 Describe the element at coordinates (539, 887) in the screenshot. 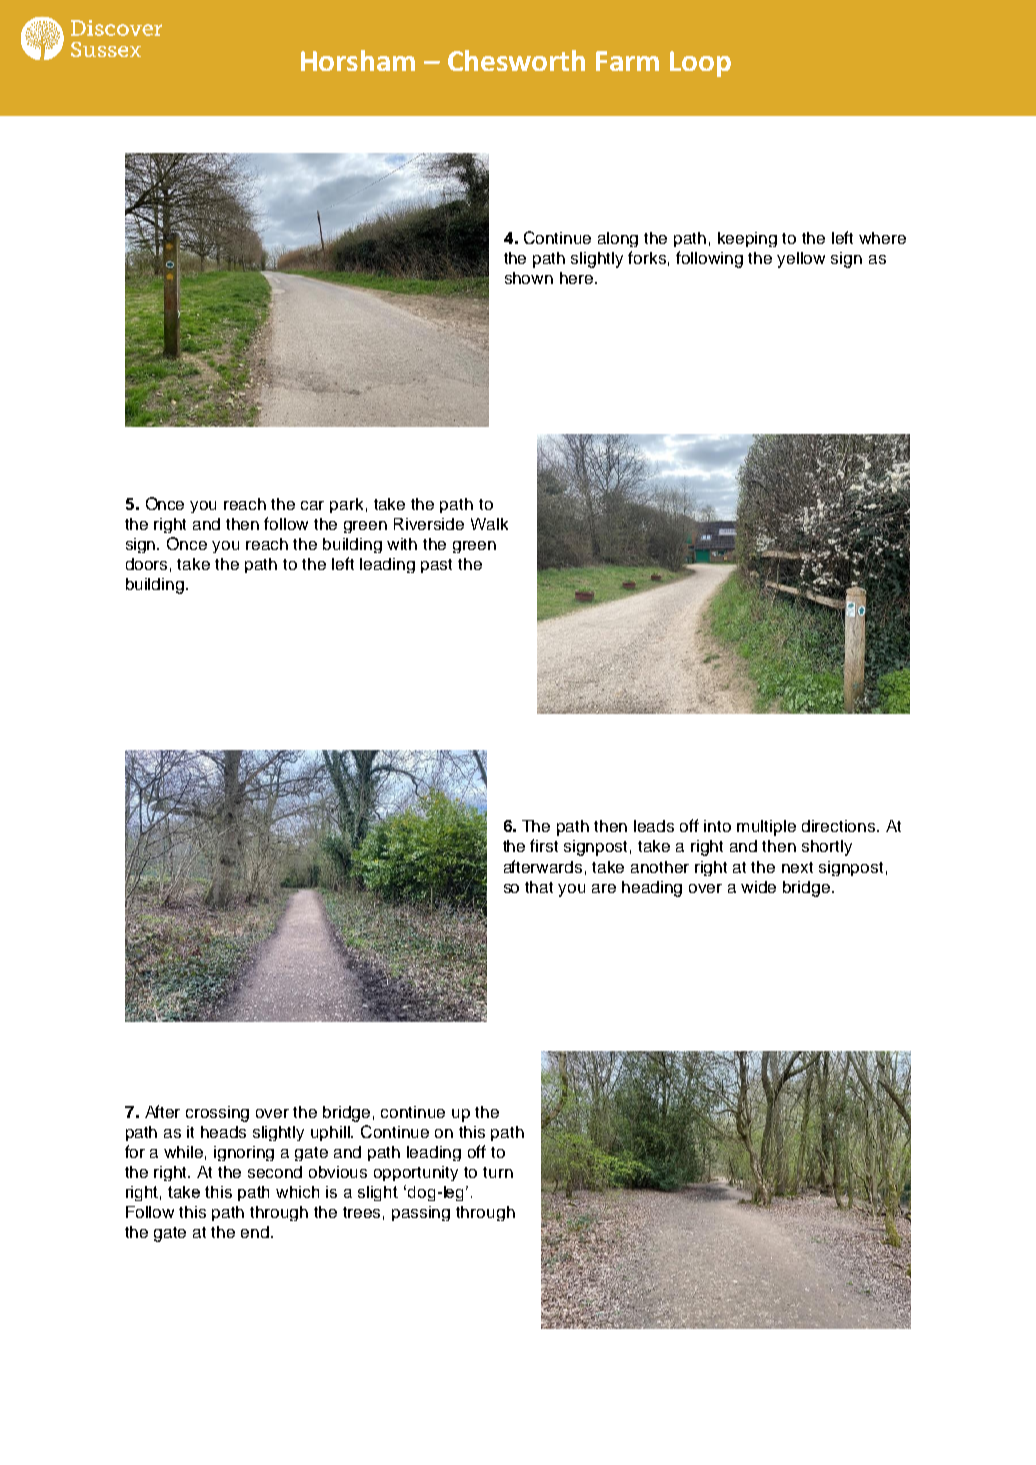

I see `that` at that location.
